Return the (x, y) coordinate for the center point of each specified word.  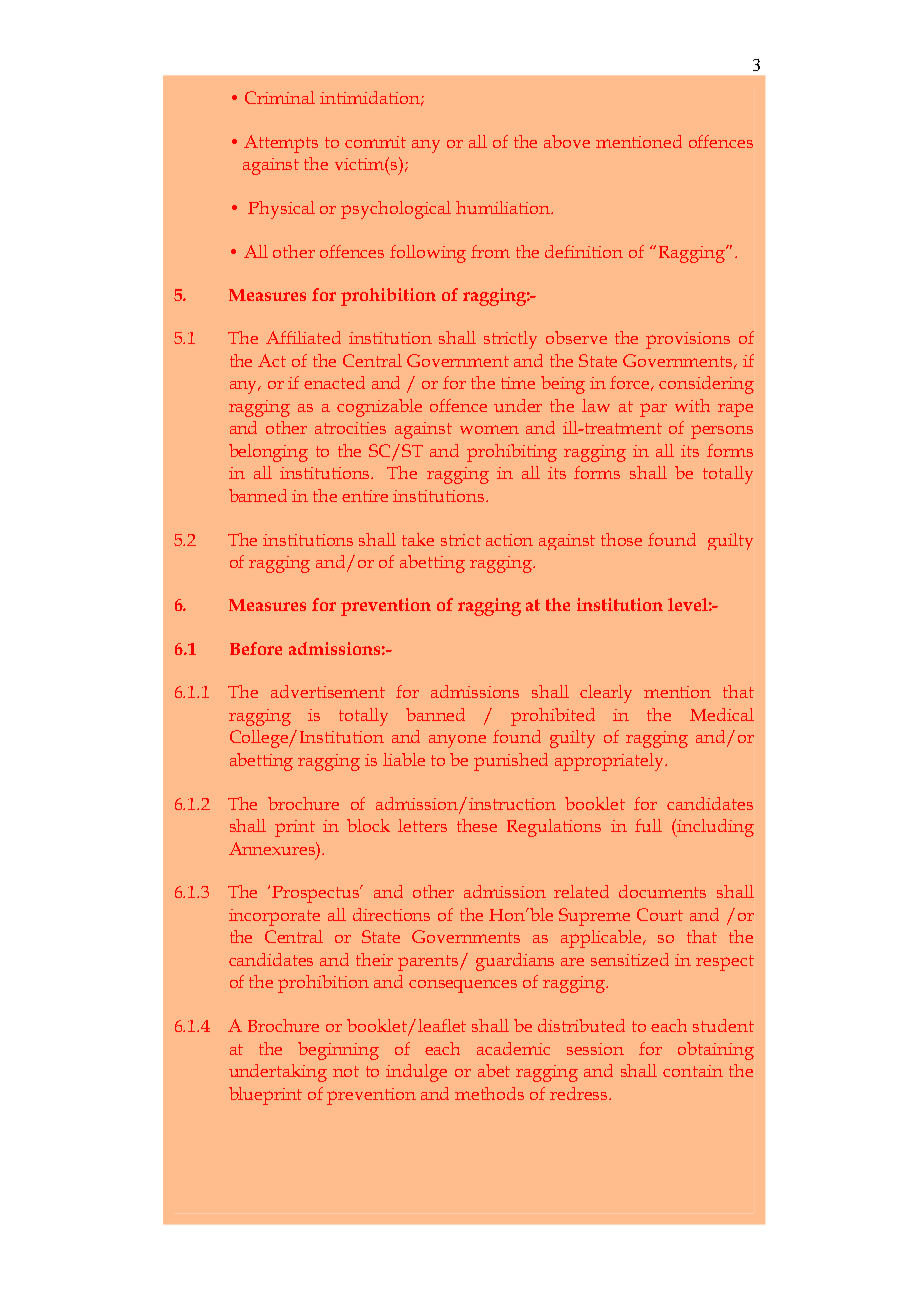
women (489, 429)
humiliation (504, 207)
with (692, 405)
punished (511, 762)
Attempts (281, 144)
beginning (338, 1051)
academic (513, 1048)
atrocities (350, 428)
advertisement (328, 691)
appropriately (611, 762)
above (567, 141)
